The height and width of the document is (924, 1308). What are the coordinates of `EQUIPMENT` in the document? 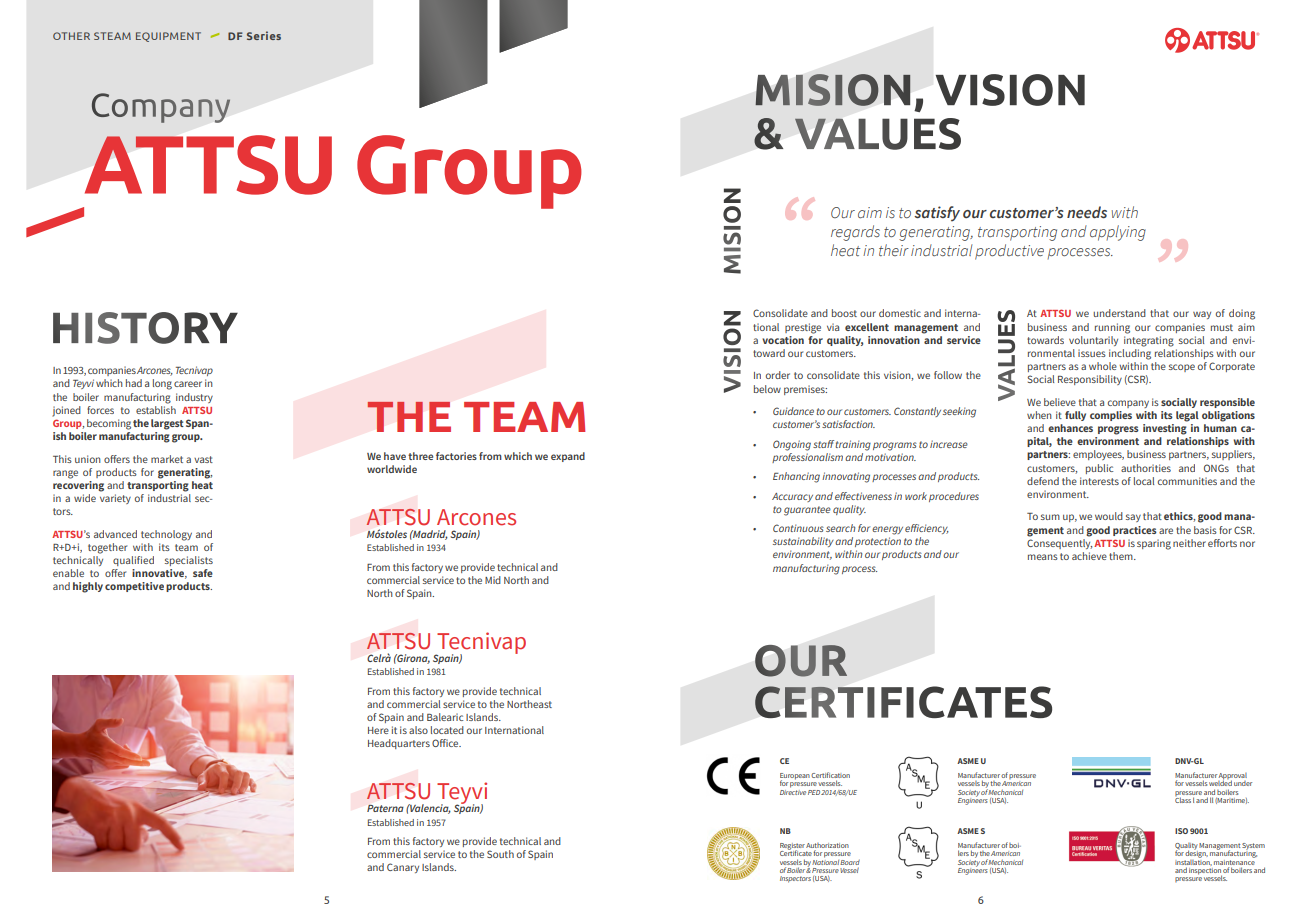 It's located at (168, 37).
